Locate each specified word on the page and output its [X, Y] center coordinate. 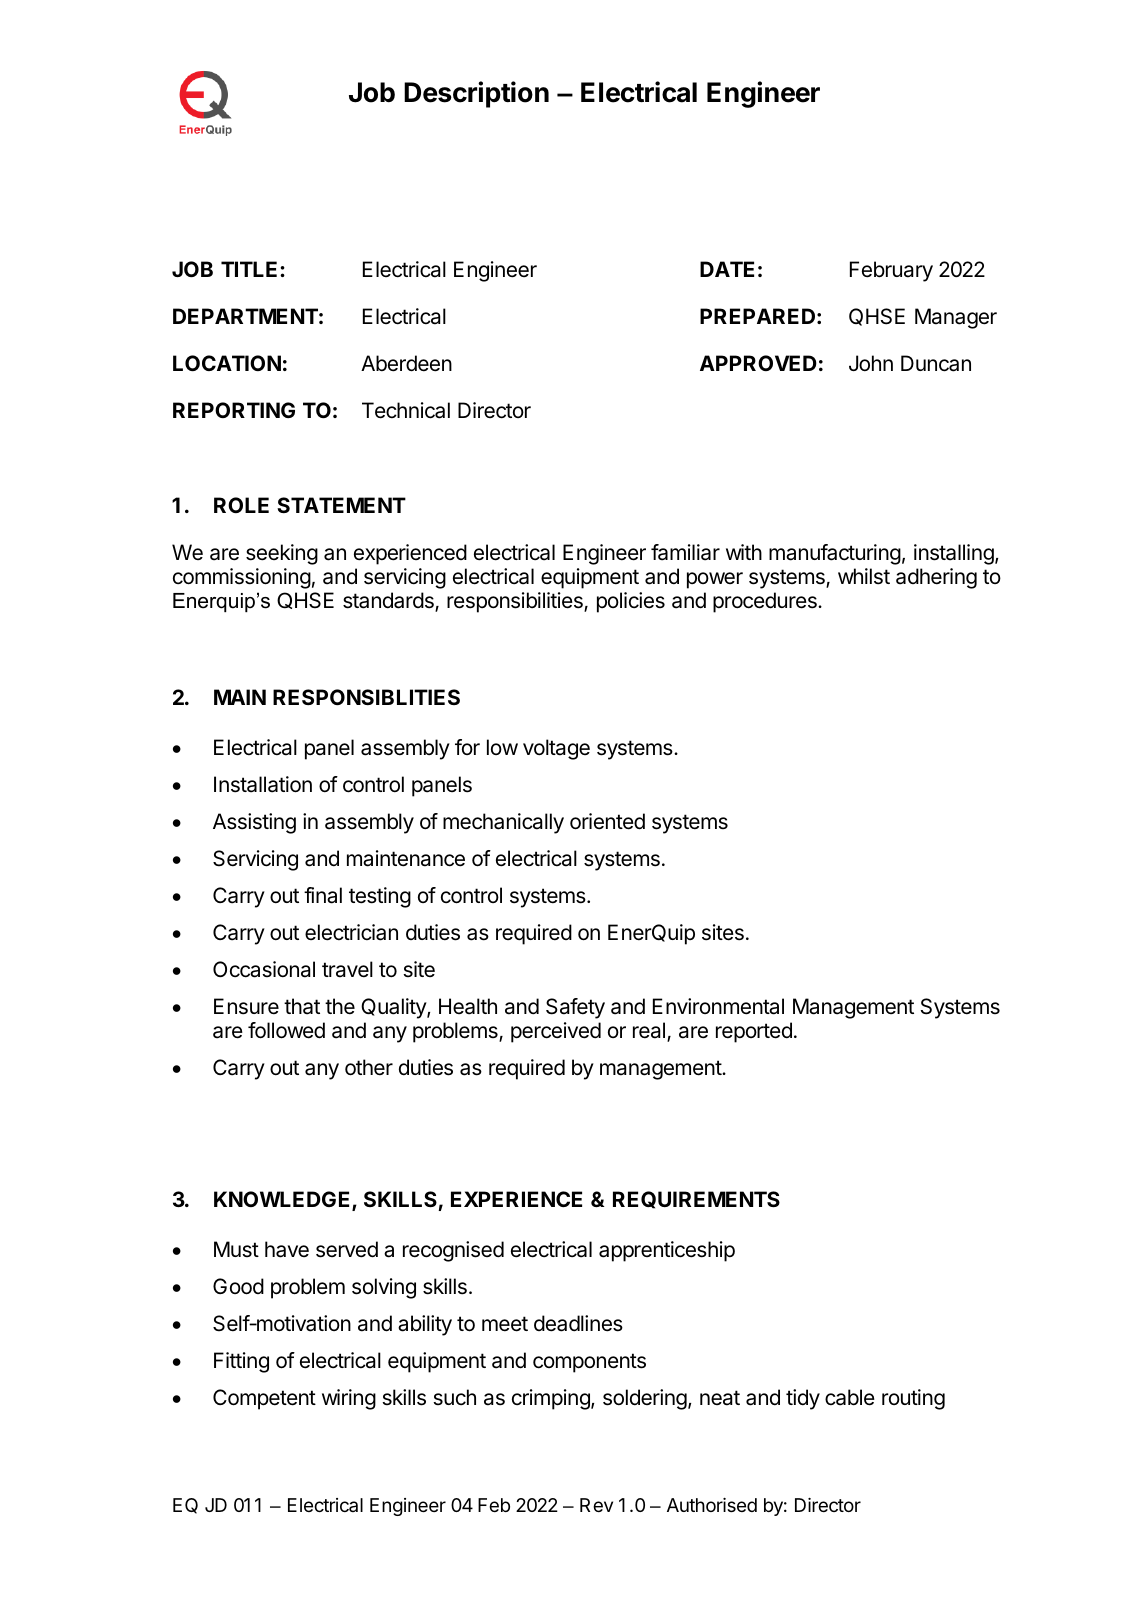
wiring [349, 1399]
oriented [607, 821]
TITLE [251, 269]
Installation [263, 784]
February [891, 271]
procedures [766, 602]
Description [476, 94]
